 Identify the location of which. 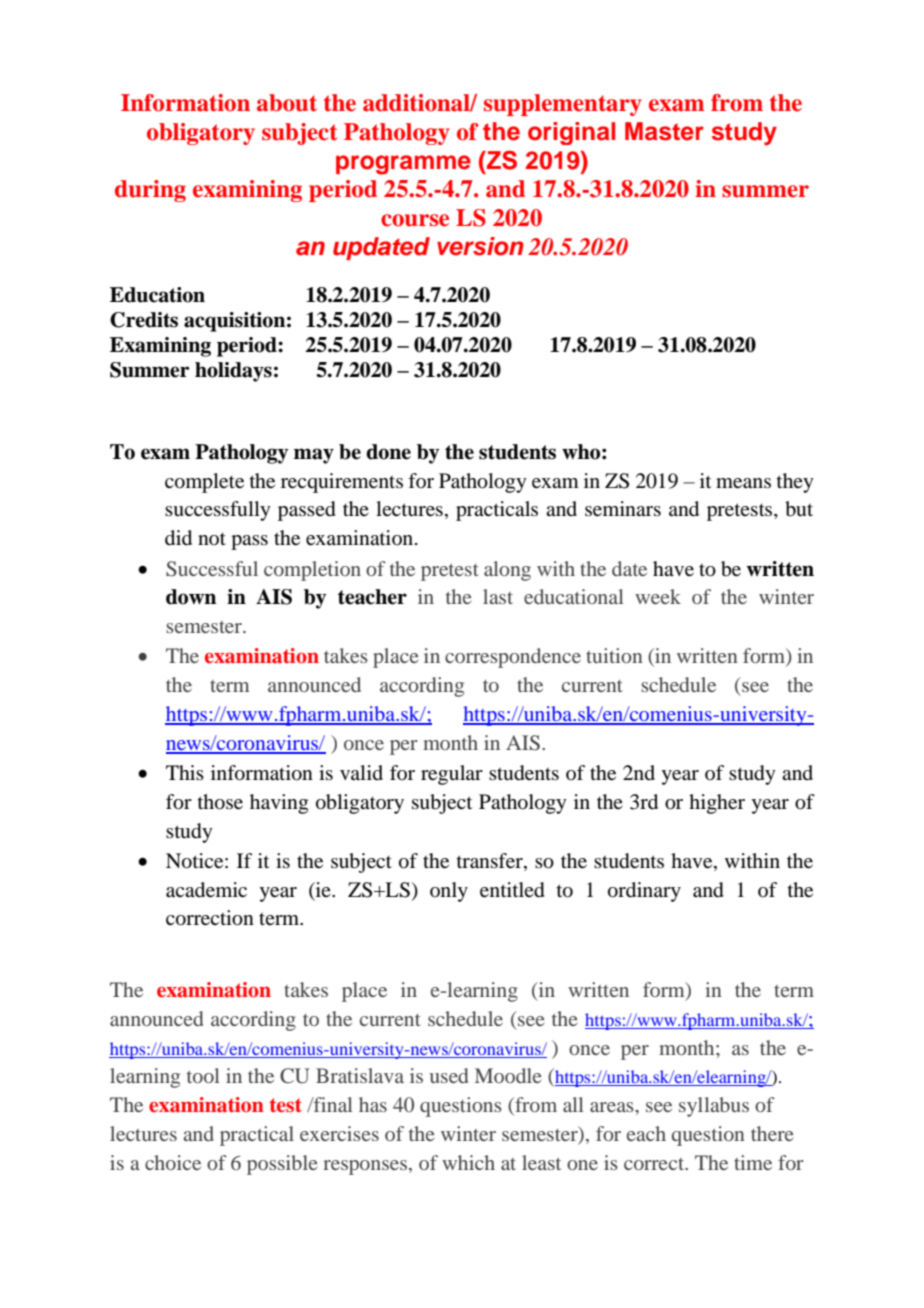
(468, 1162).
